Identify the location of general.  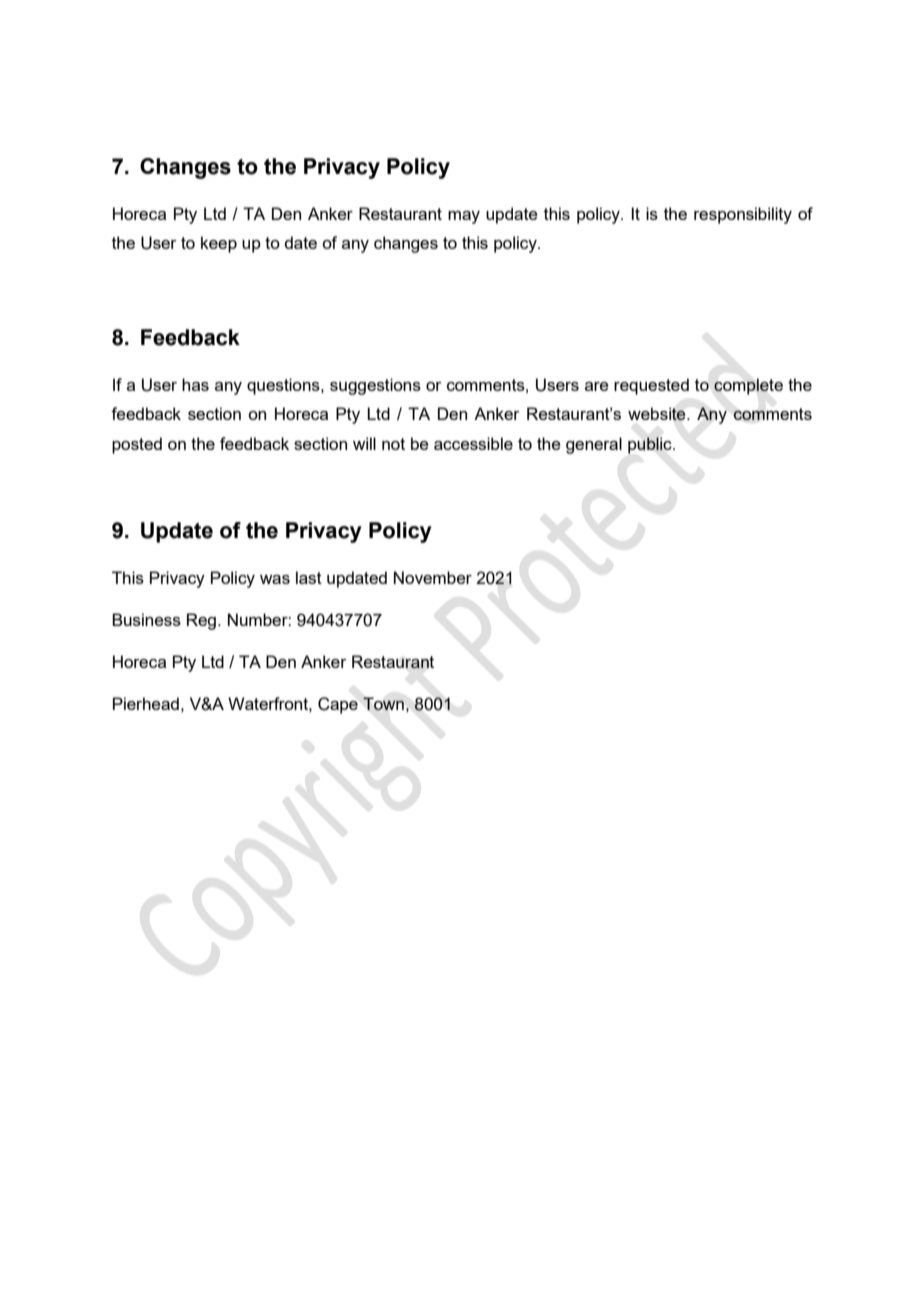
(594, 445).
